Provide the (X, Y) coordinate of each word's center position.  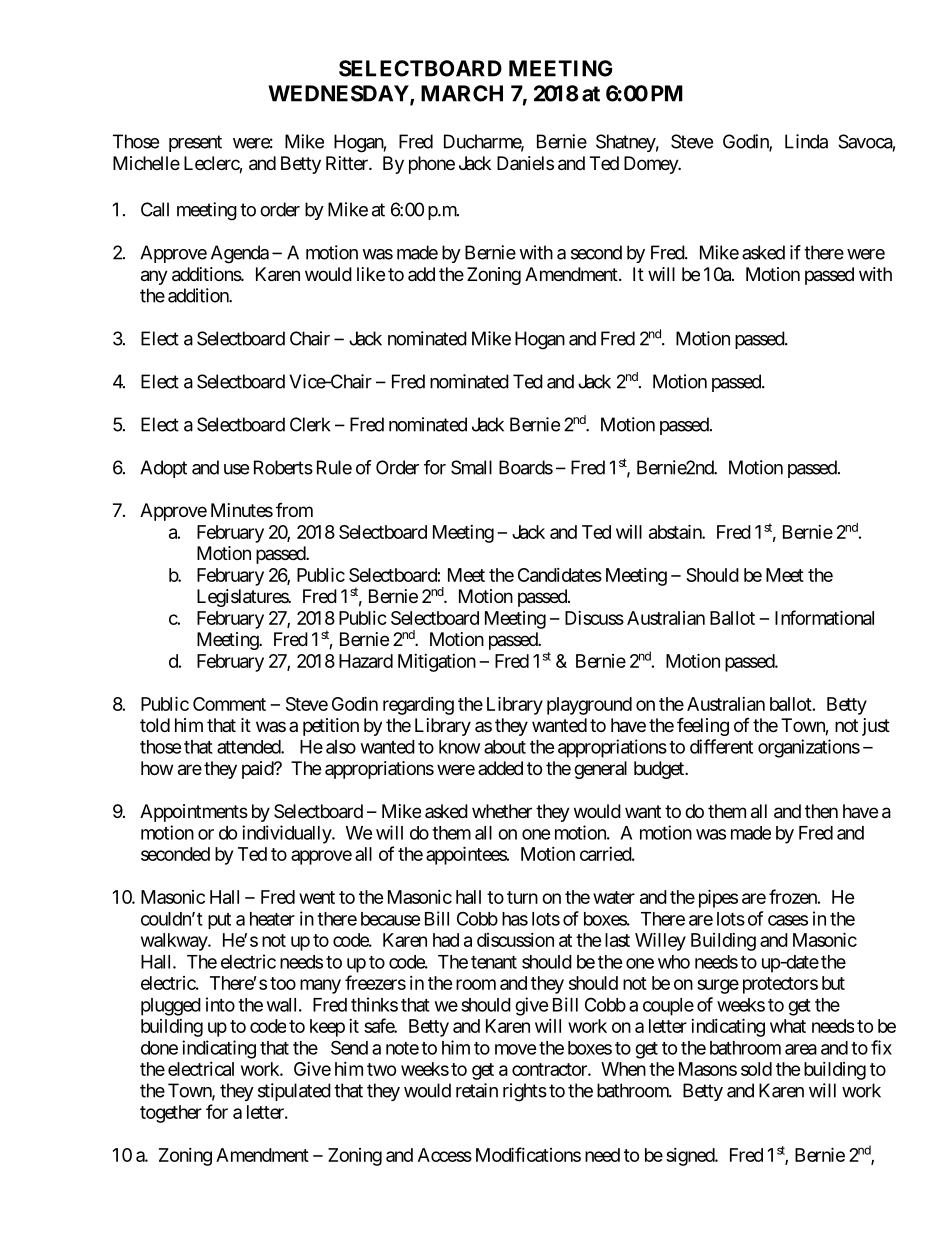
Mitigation (437, 663)
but (833, 983)
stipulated (294, 1092)
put (219, 921)
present (195, 143)
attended (249, 747)
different (721, 746)
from (294, 510)
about (505, 747)
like (371, 274)
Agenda (240, 254)
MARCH (462, 93)
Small (471, 467)
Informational (824, 617)
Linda (806, 141)
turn (522, 897)
